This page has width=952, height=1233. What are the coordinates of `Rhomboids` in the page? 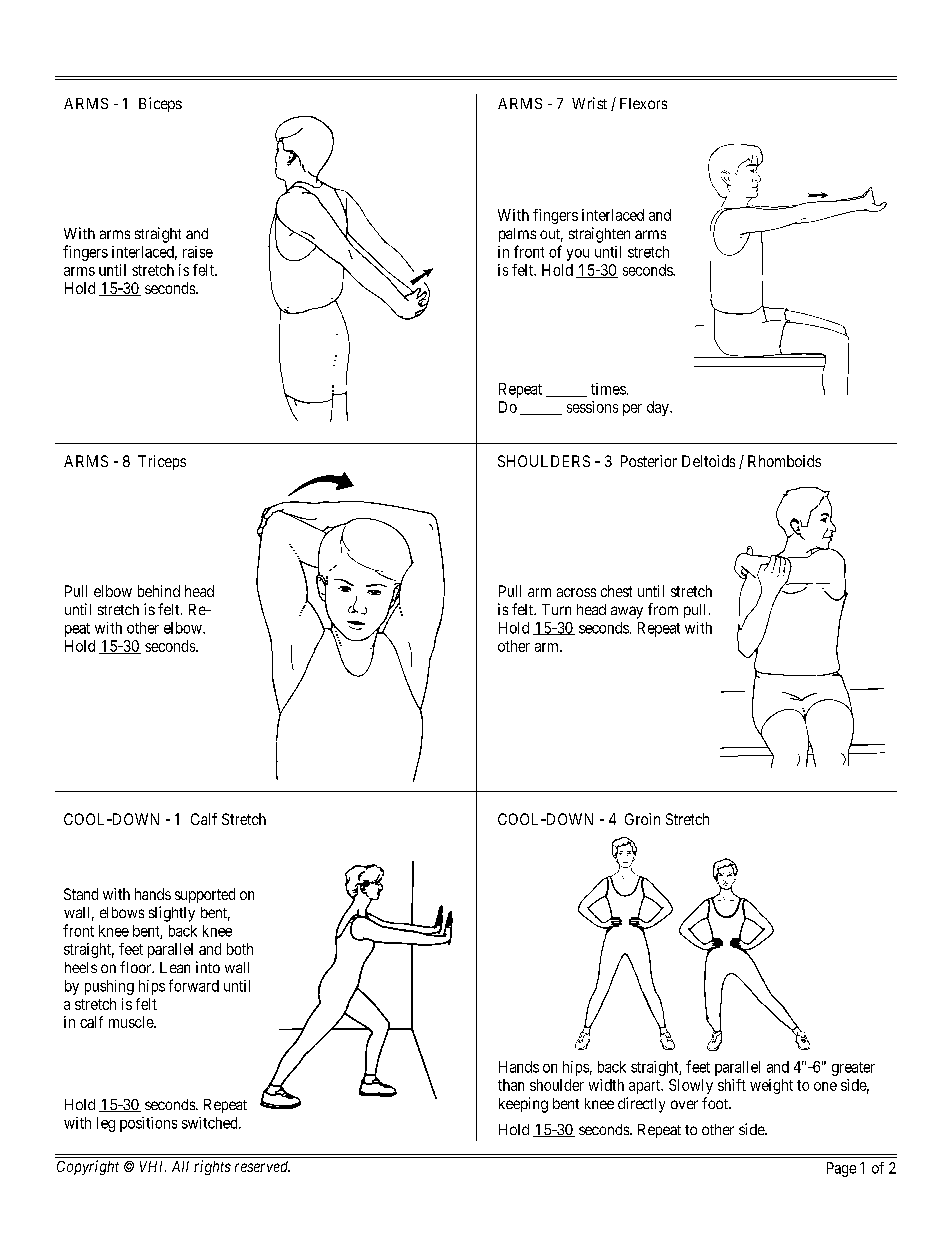 It's located at (784, 461).
